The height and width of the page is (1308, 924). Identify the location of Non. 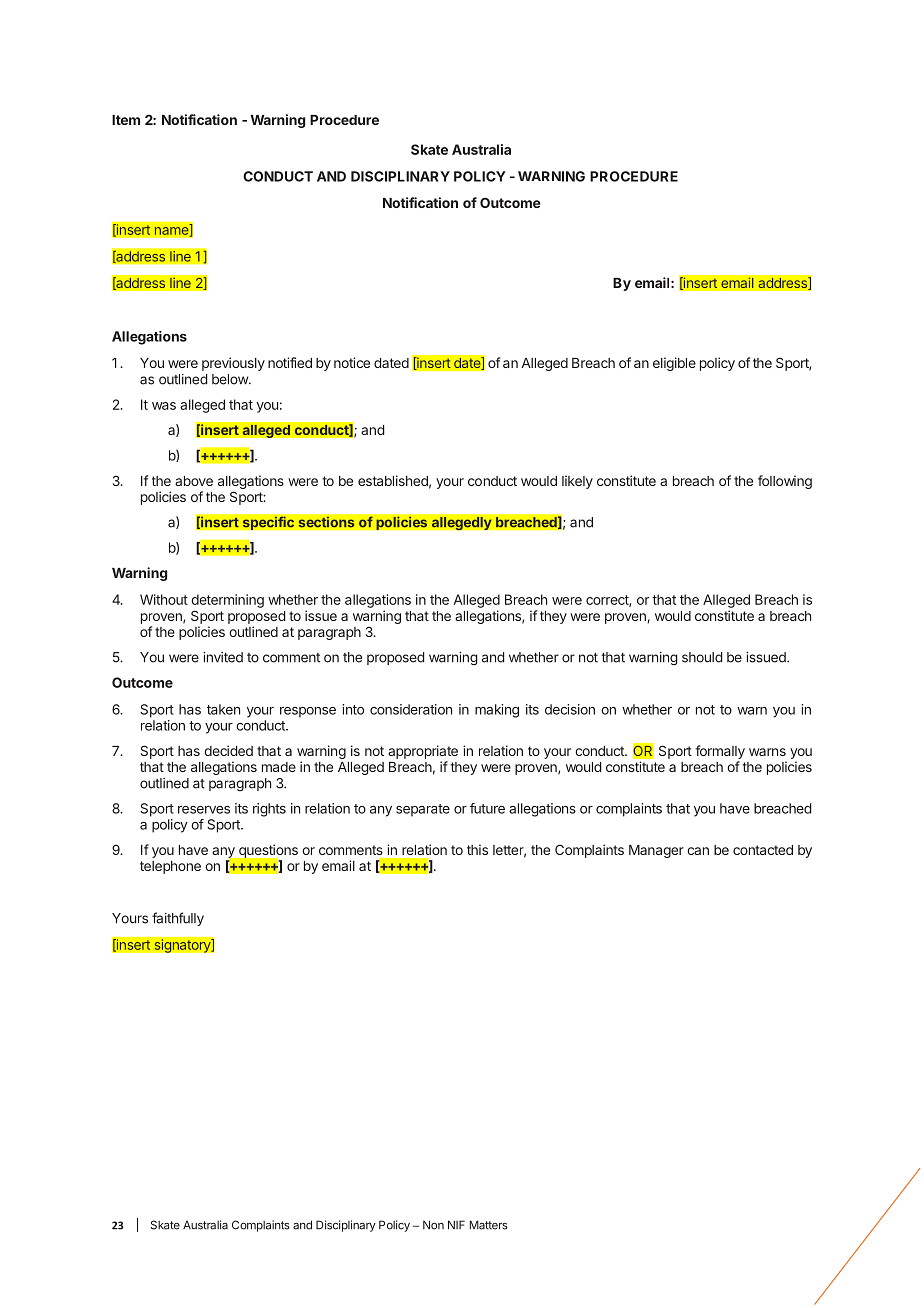
(433, 1225).
